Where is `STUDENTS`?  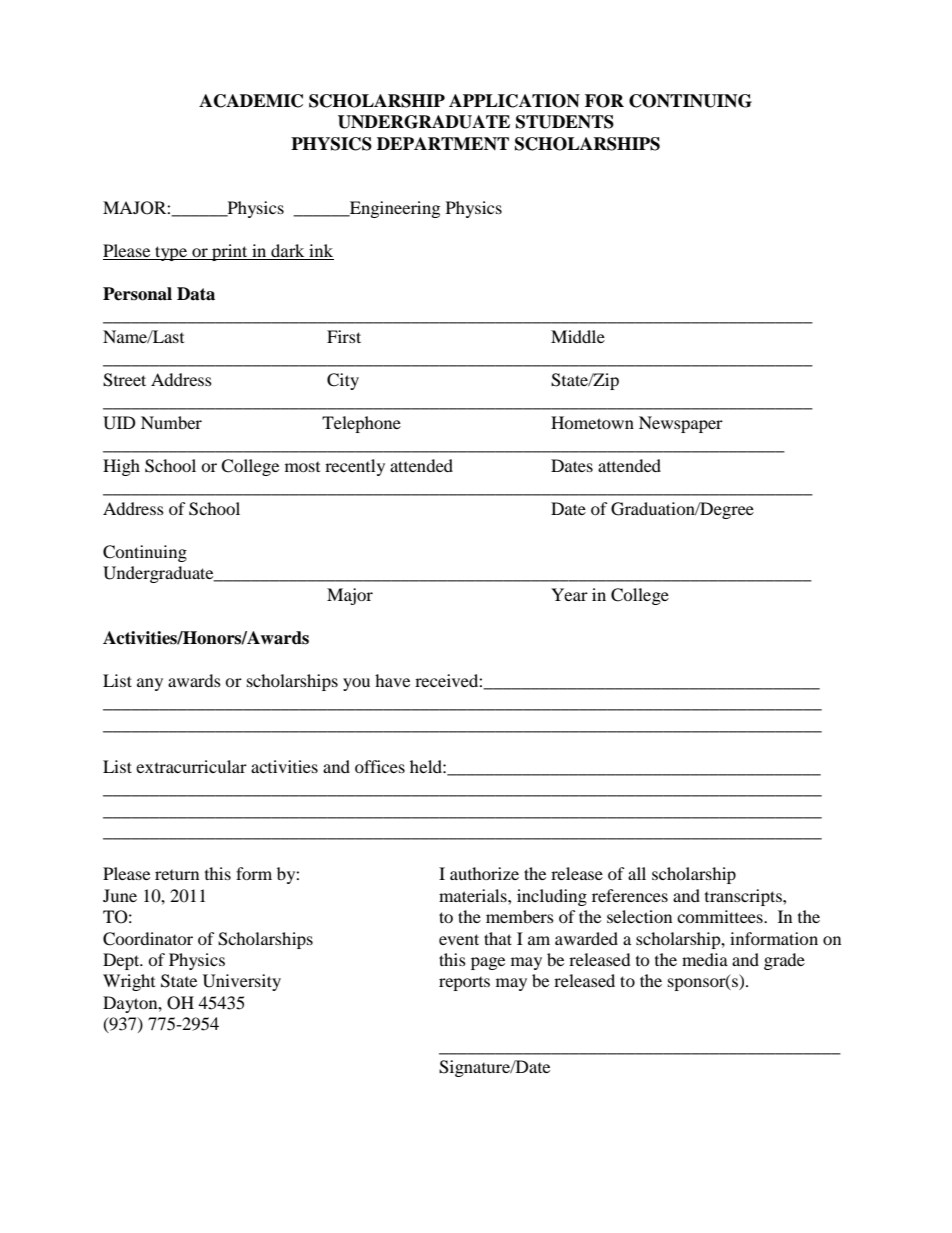
STUDENTS is located at coordinates (565, 122).
